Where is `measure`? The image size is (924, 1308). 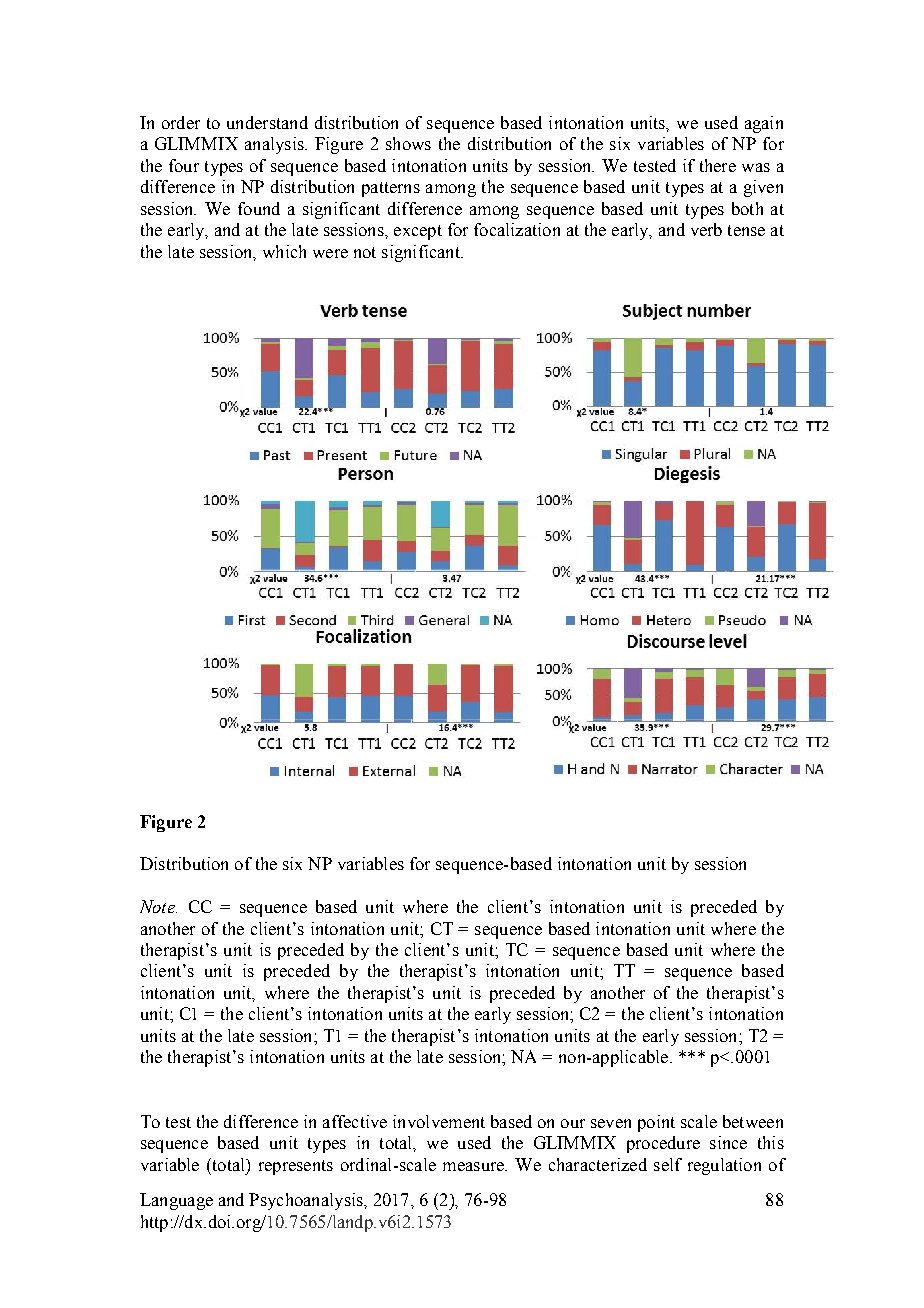 measure is located at coordinates (474, 1166).
